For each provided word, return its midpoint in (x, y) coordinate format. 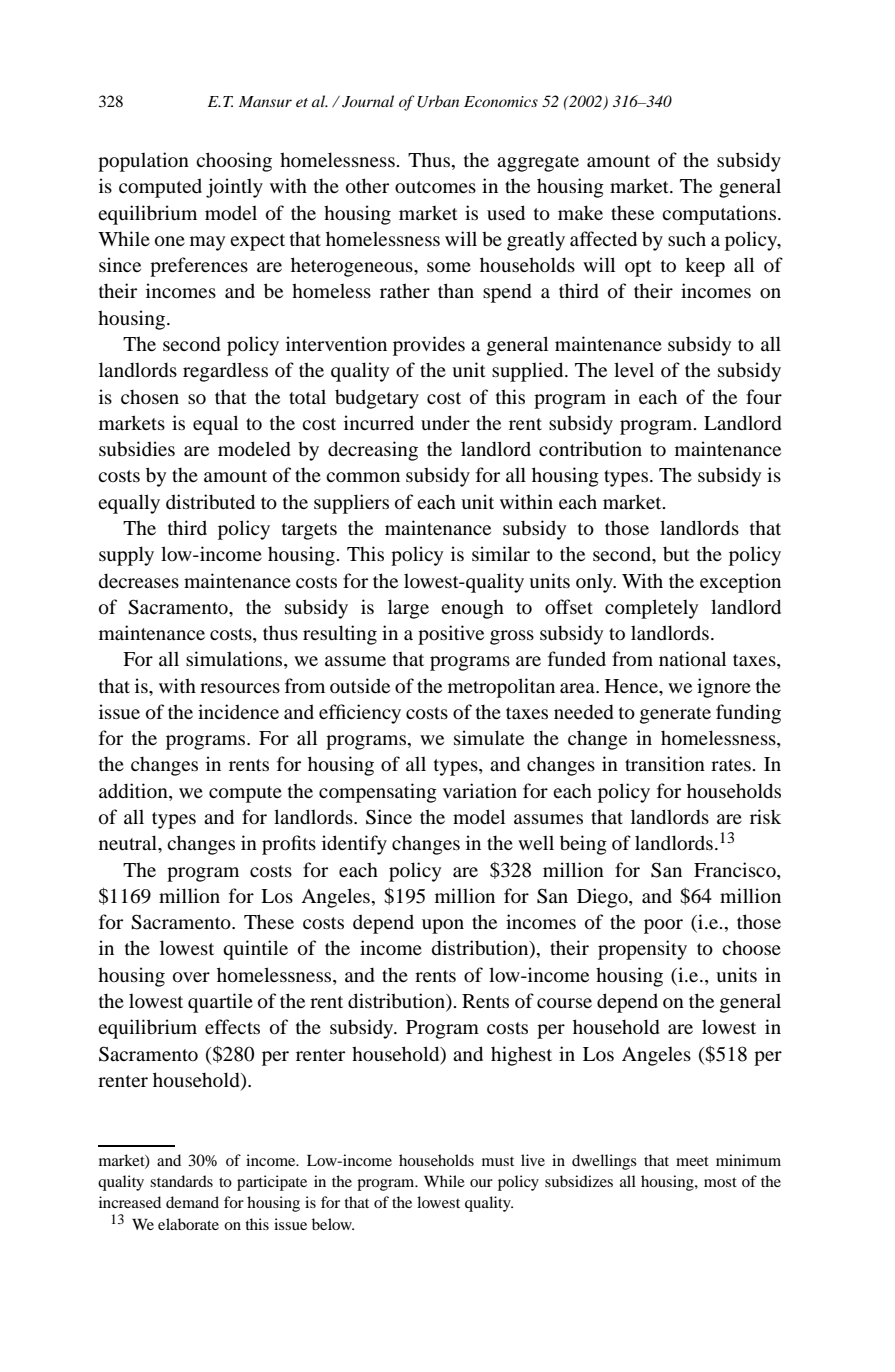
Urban (438, 101)
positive (451, 635)
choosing (234, 162)
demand (192, 1202)
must (498, 1161)
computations (720, 215)
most (720, 1182)
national (692, 659)
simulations (235, 660)
